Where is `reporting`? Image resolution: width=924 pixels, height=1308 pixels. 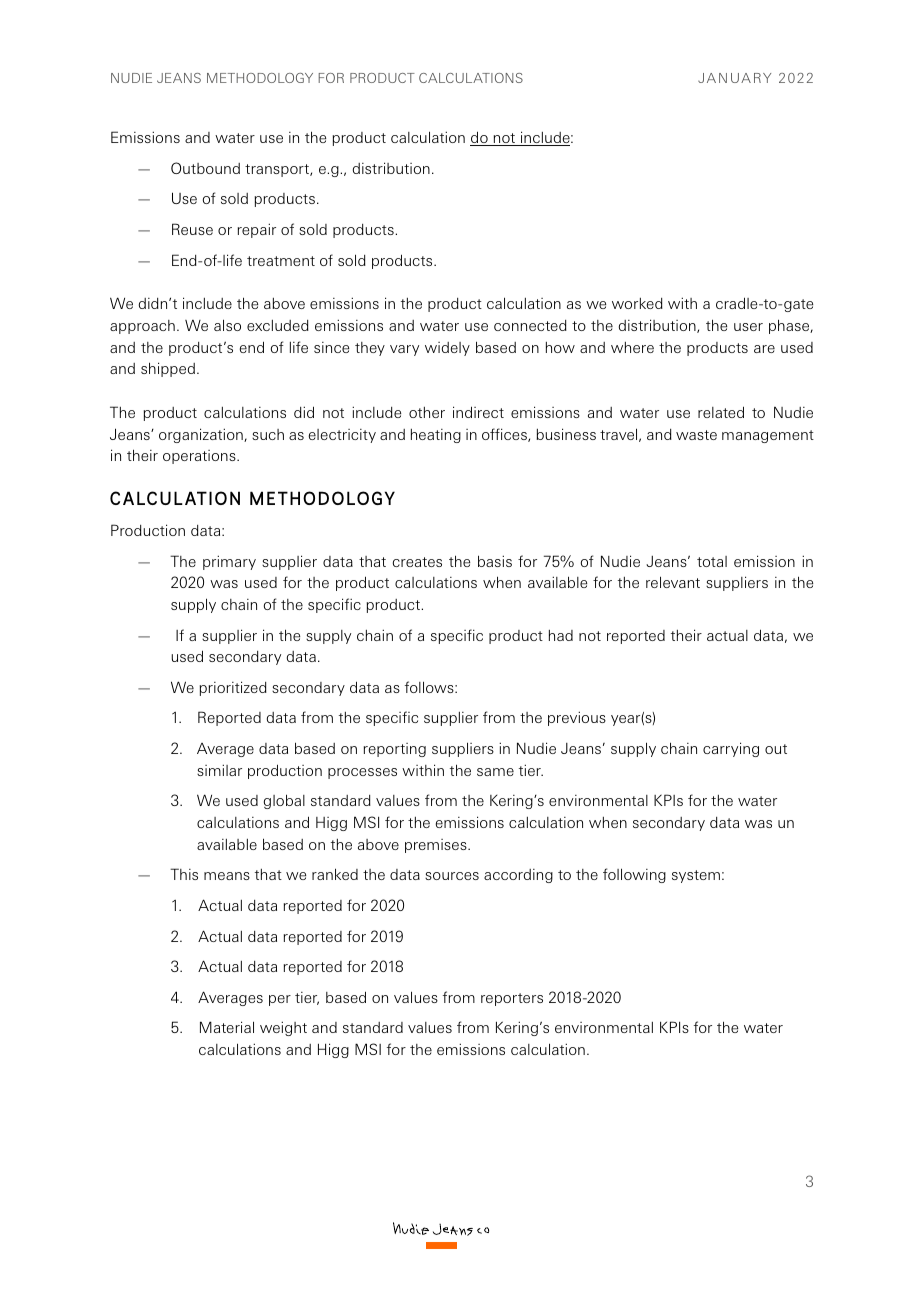
reporting is located at coordinates (395, 750).
